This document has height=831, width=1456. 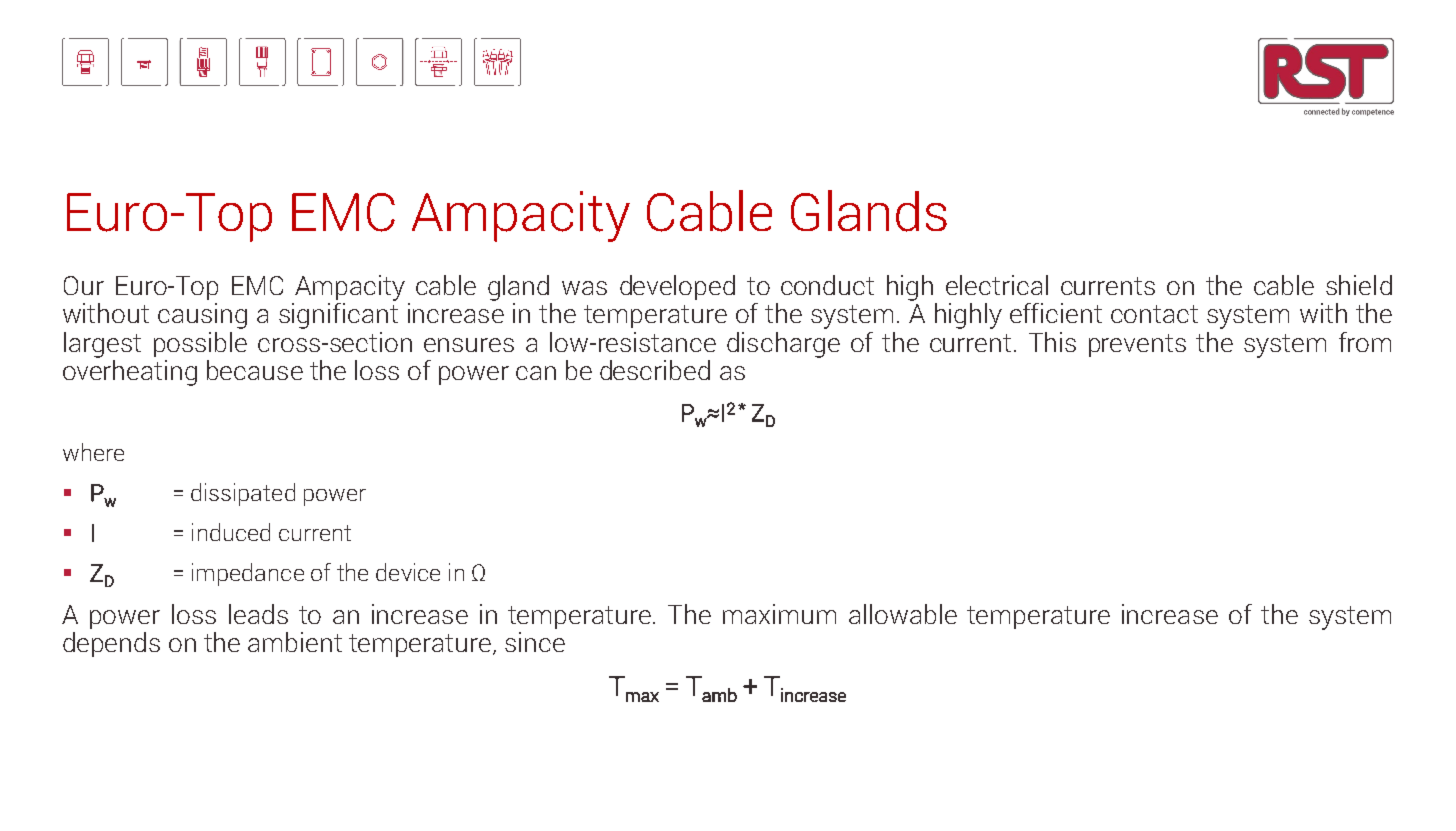 I want to click on causing, so click(x=202, y=316).
